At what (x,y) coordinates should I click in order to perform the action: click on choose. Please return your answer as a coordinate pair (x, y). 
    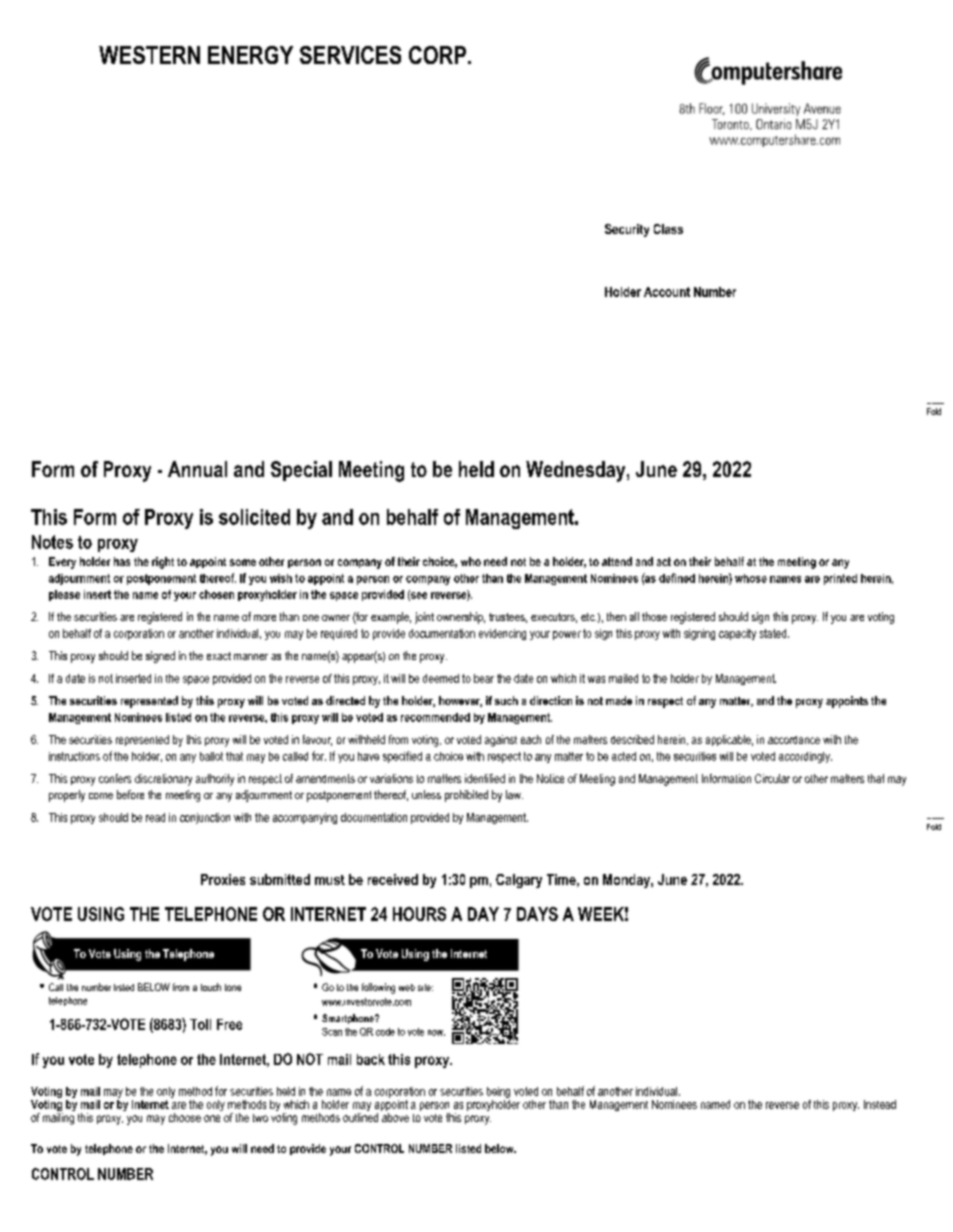
    Looking at the image, I should click on (185, 1117).
